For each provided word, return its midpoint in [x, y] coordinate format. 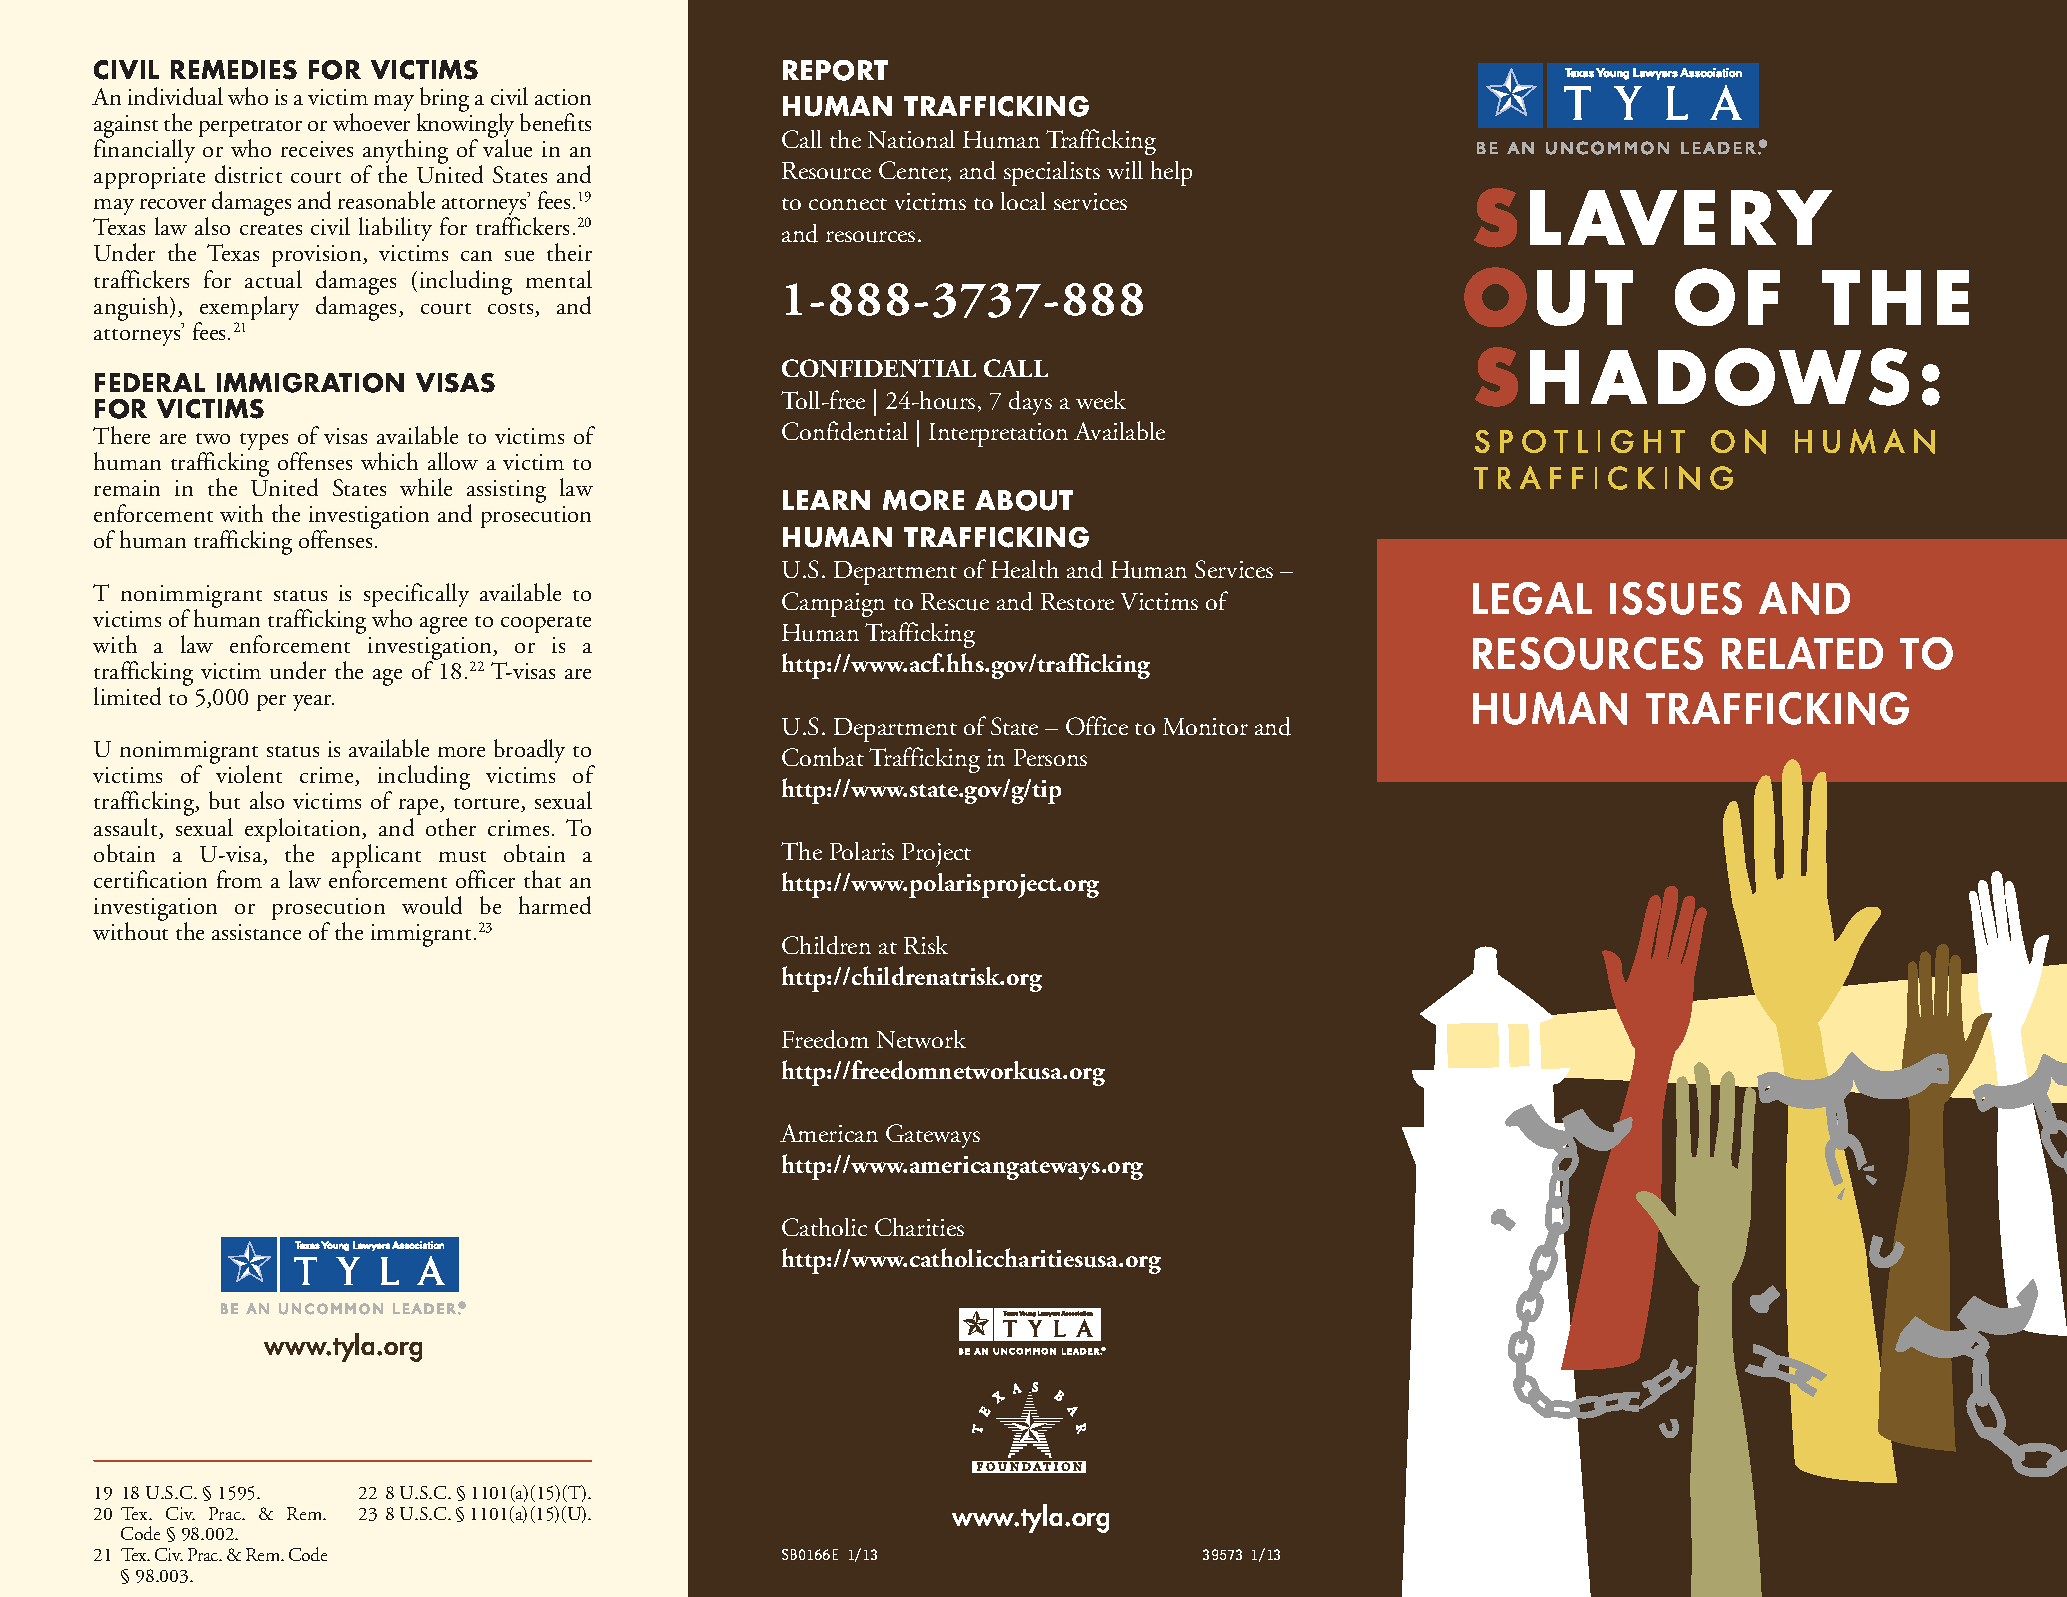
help [1171, 173]
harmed [555, 905]
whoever [371, 122]
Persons [1050, 757]
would [432, 905]
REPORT [835, 70]
